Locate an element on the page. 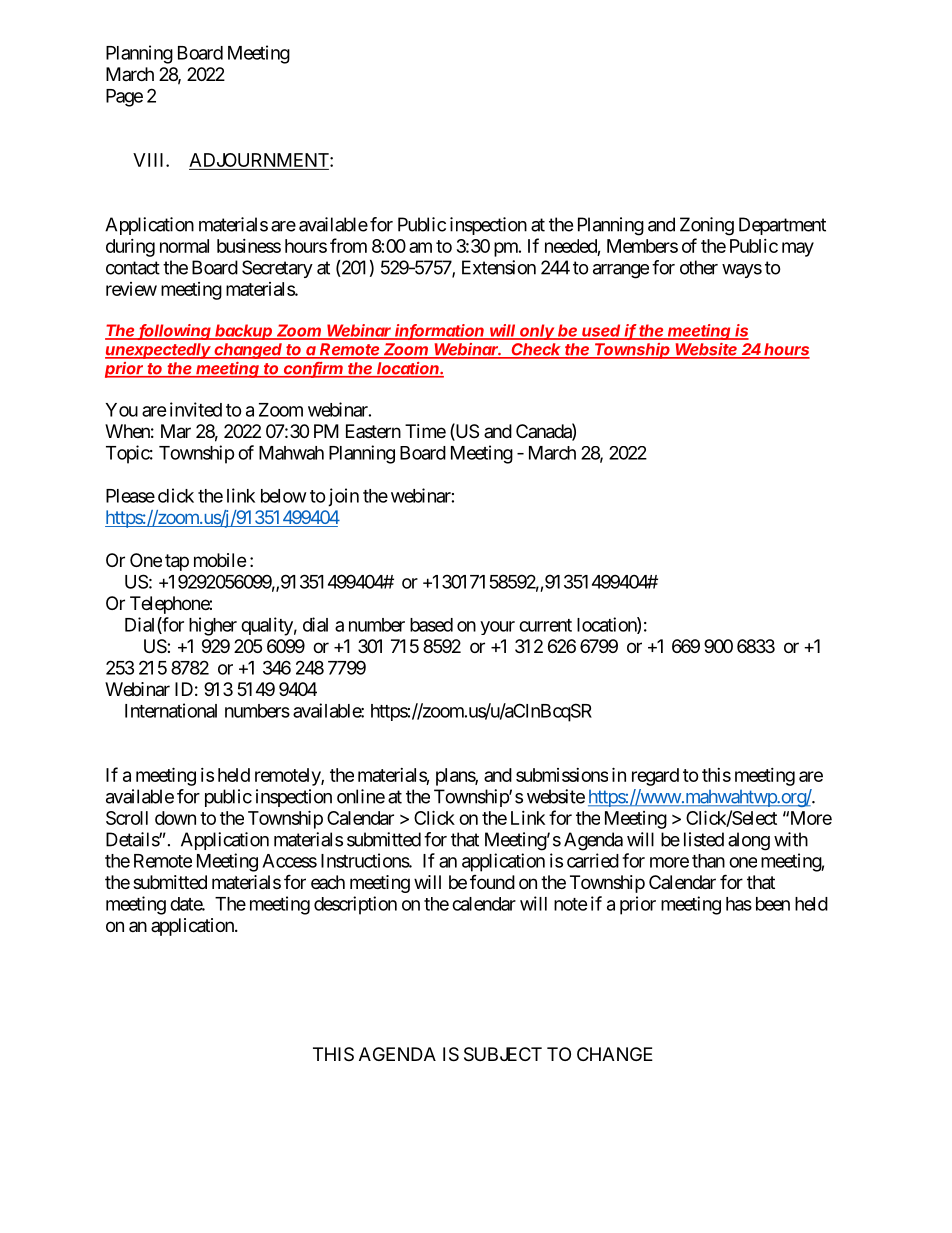  current is located at coordinates (545, 625).
